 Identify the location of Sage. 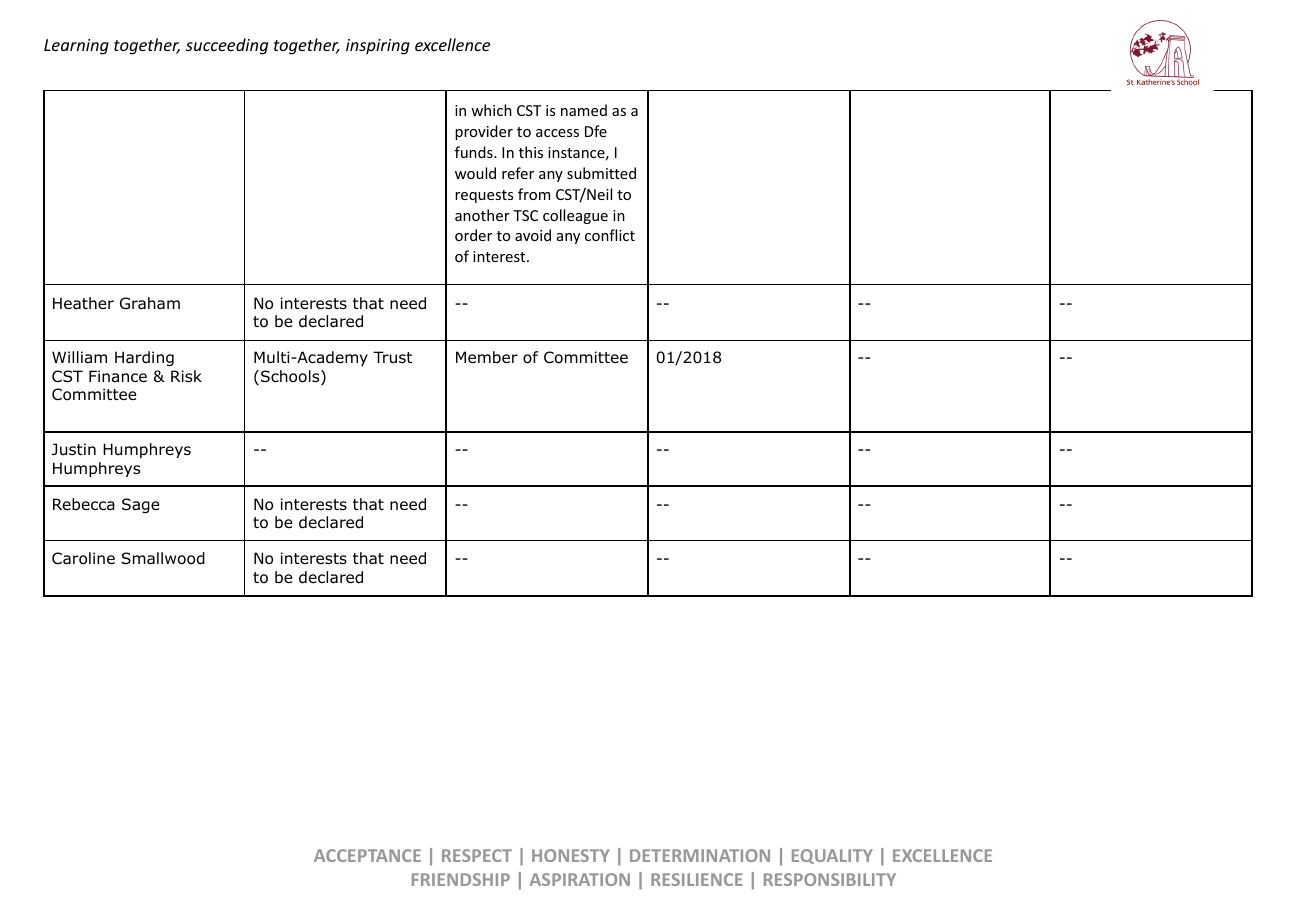
(141, 505).
